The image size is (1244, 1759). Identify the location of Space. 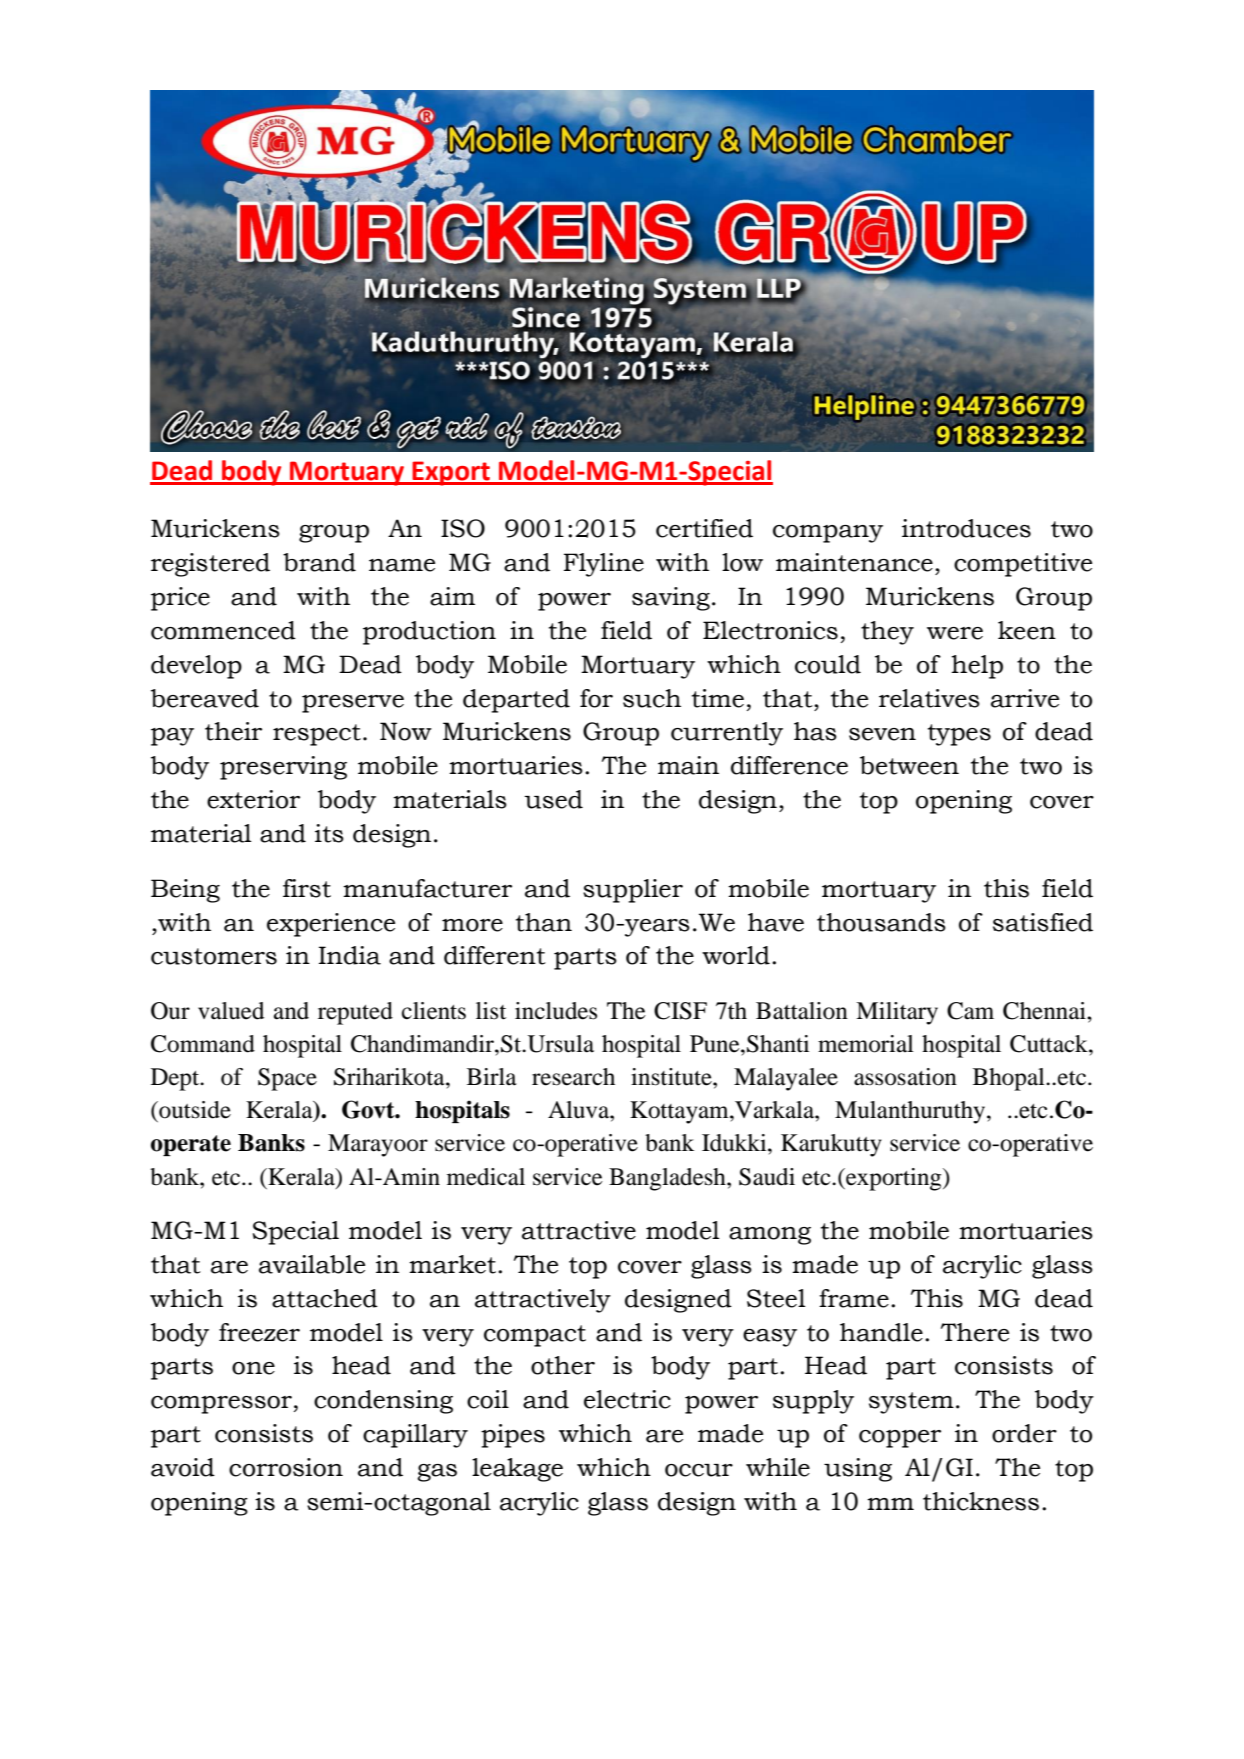
(287, 1079).
